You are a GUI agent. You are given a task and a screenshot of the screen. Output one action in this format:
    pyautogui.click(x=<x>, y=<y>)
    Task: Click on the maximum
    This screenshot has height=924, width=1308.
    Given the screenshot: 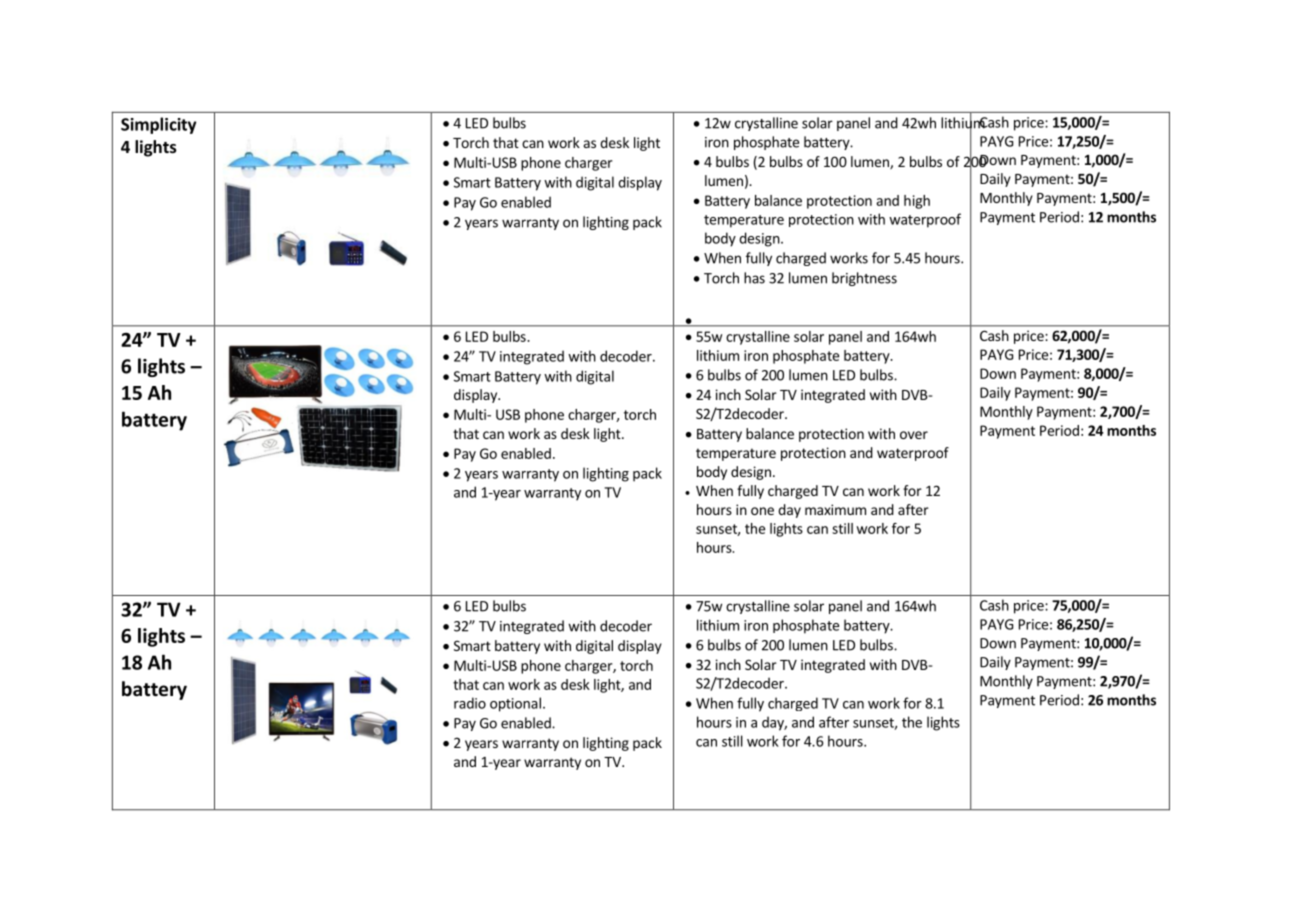 What is the action you would take?
    pyautogui.click(x=835, y=509)
